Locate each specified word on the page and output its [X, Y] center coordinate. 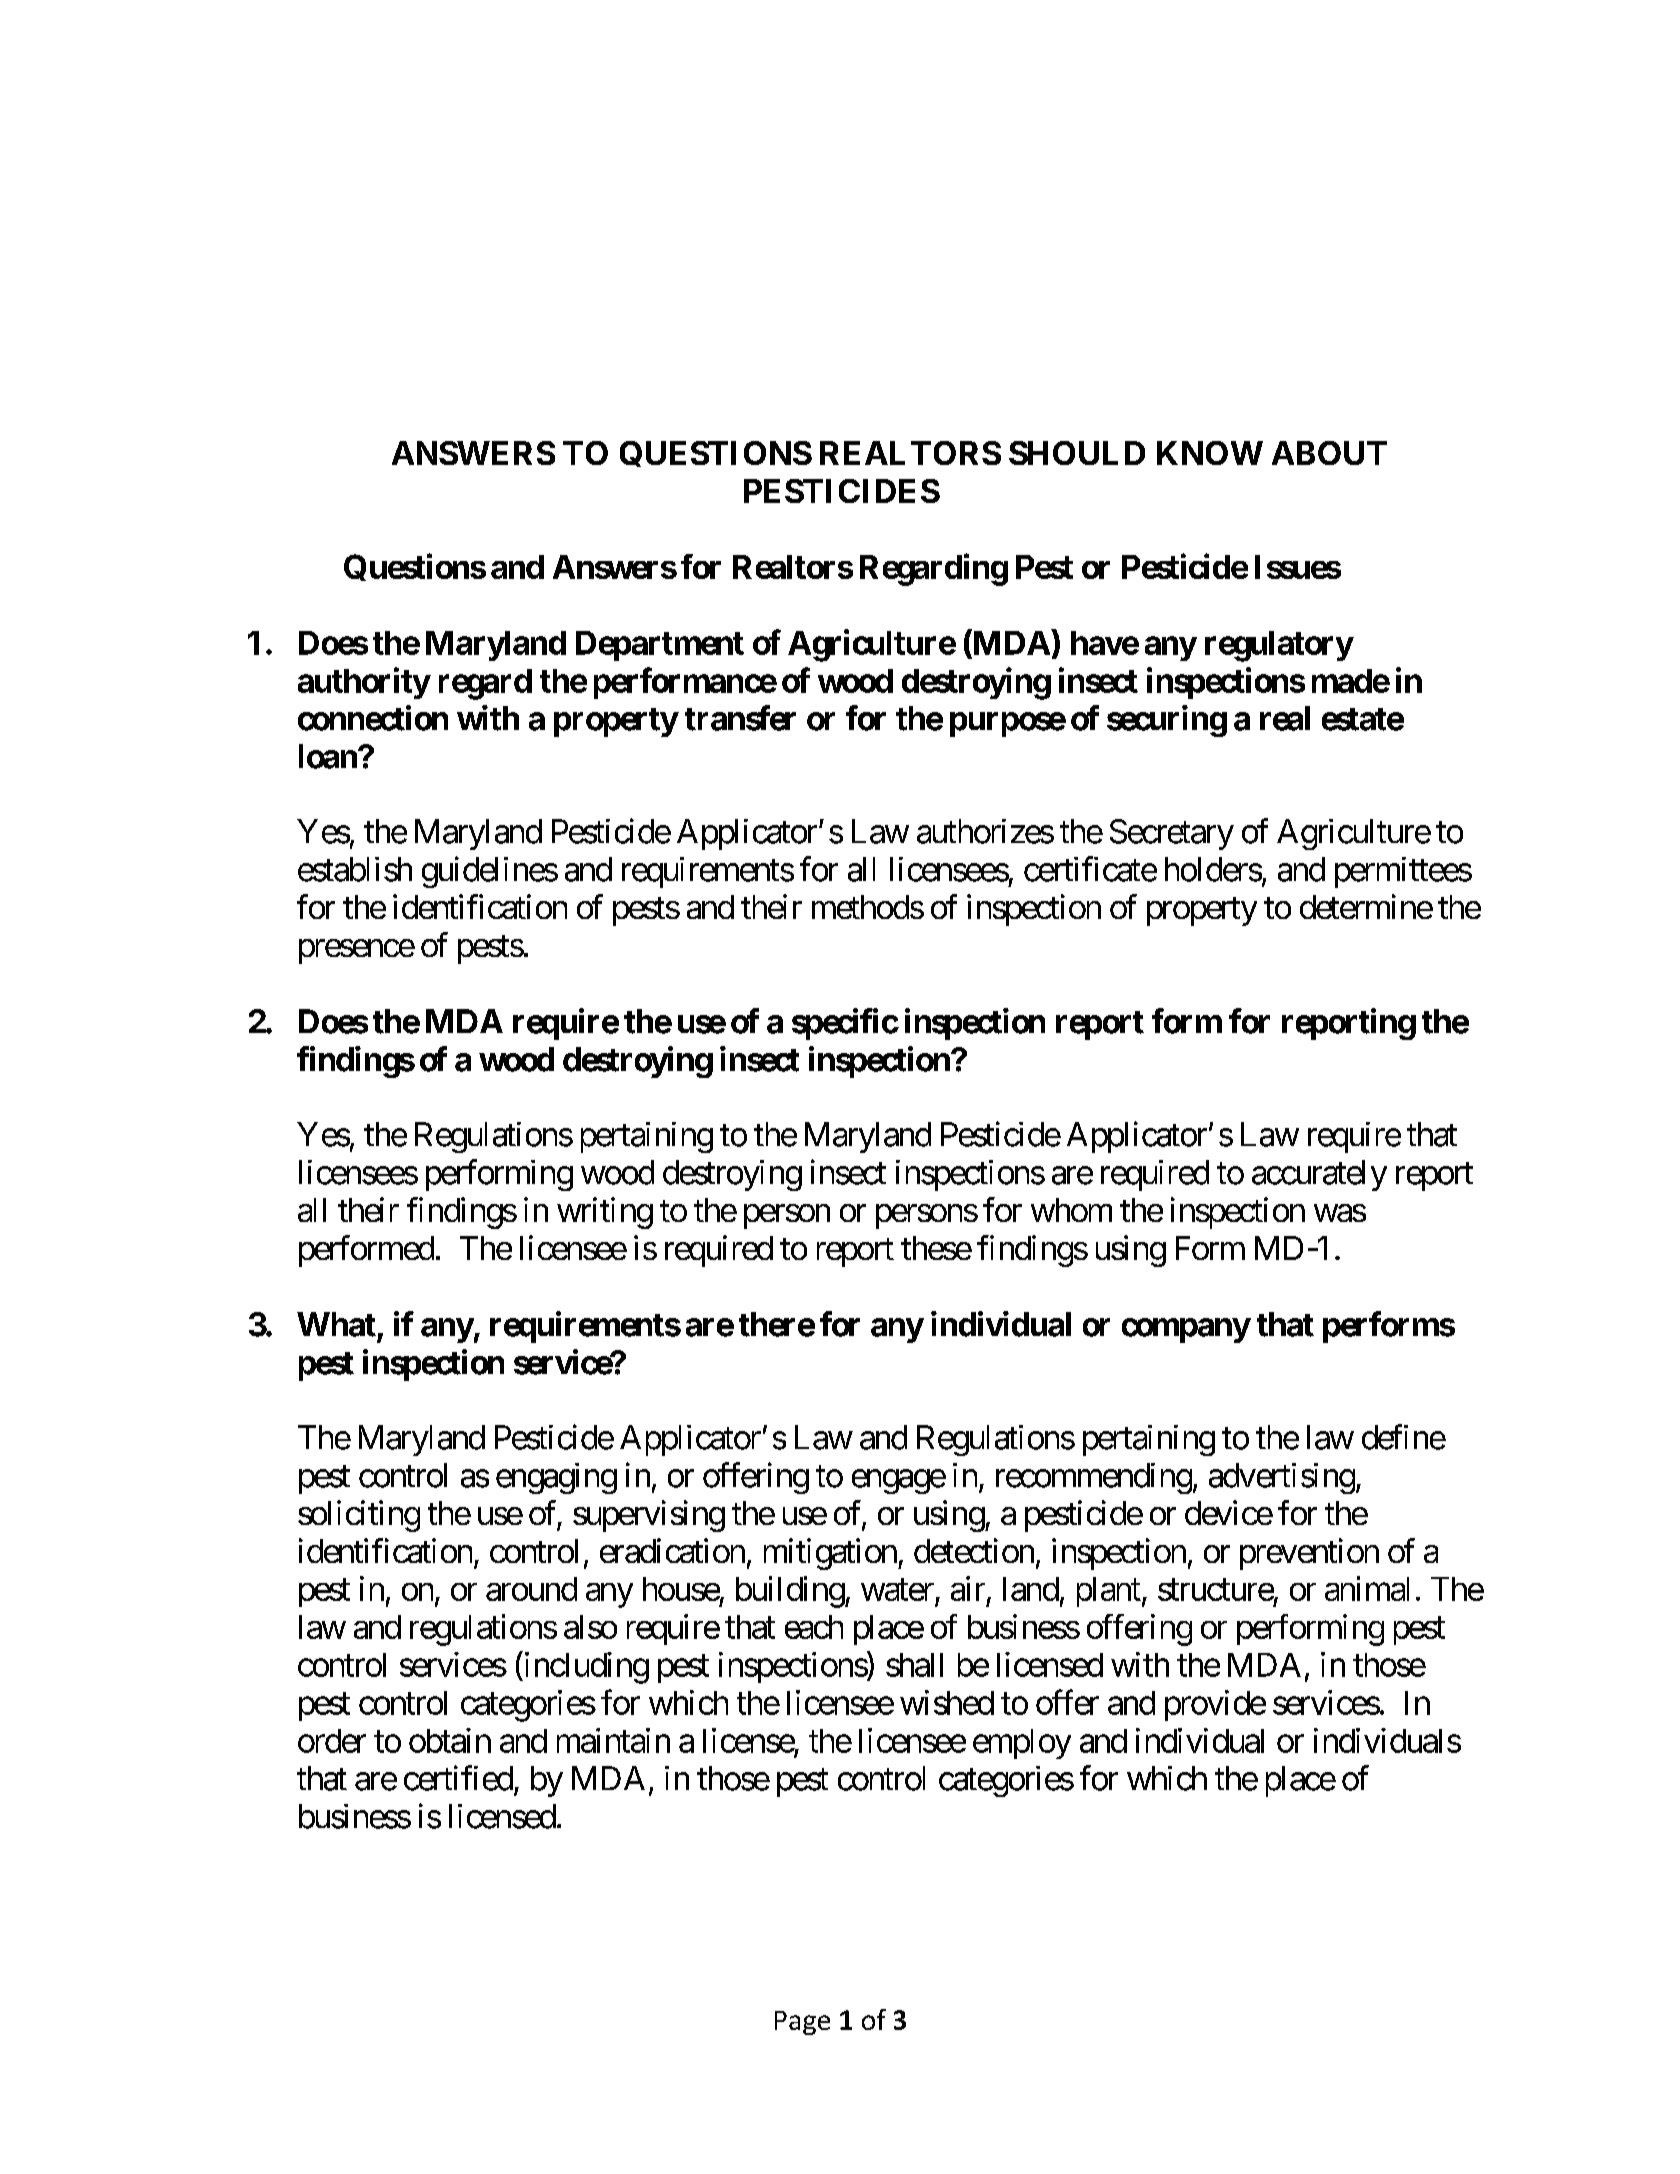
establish [355, 869]
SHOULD [1077, 453]
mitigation [830, 1554]
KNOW [1210, 453]
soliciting [359, 1516]
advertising [1282, 1478]
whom [1071, 1210]
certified [458, 1778]
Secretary [1172, 834]
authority [364, 683]
